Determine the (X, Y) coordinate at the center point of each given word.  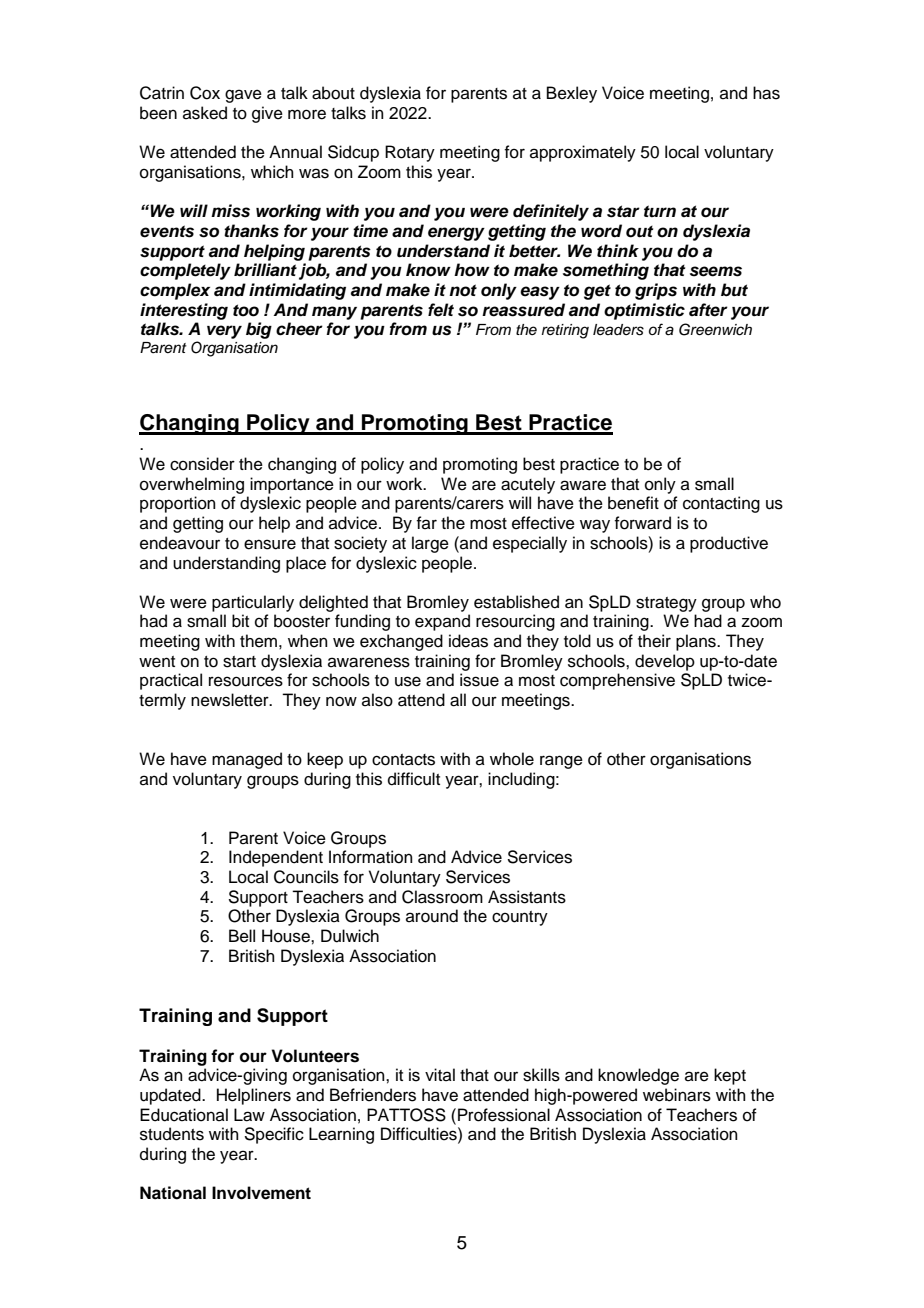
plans (697, 642)
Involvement (261, 1193)
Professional (504, 1115)
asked (205, 113)
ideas (468, 641)
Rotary (410, 153)
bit (240, 621)
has (766, 93)
